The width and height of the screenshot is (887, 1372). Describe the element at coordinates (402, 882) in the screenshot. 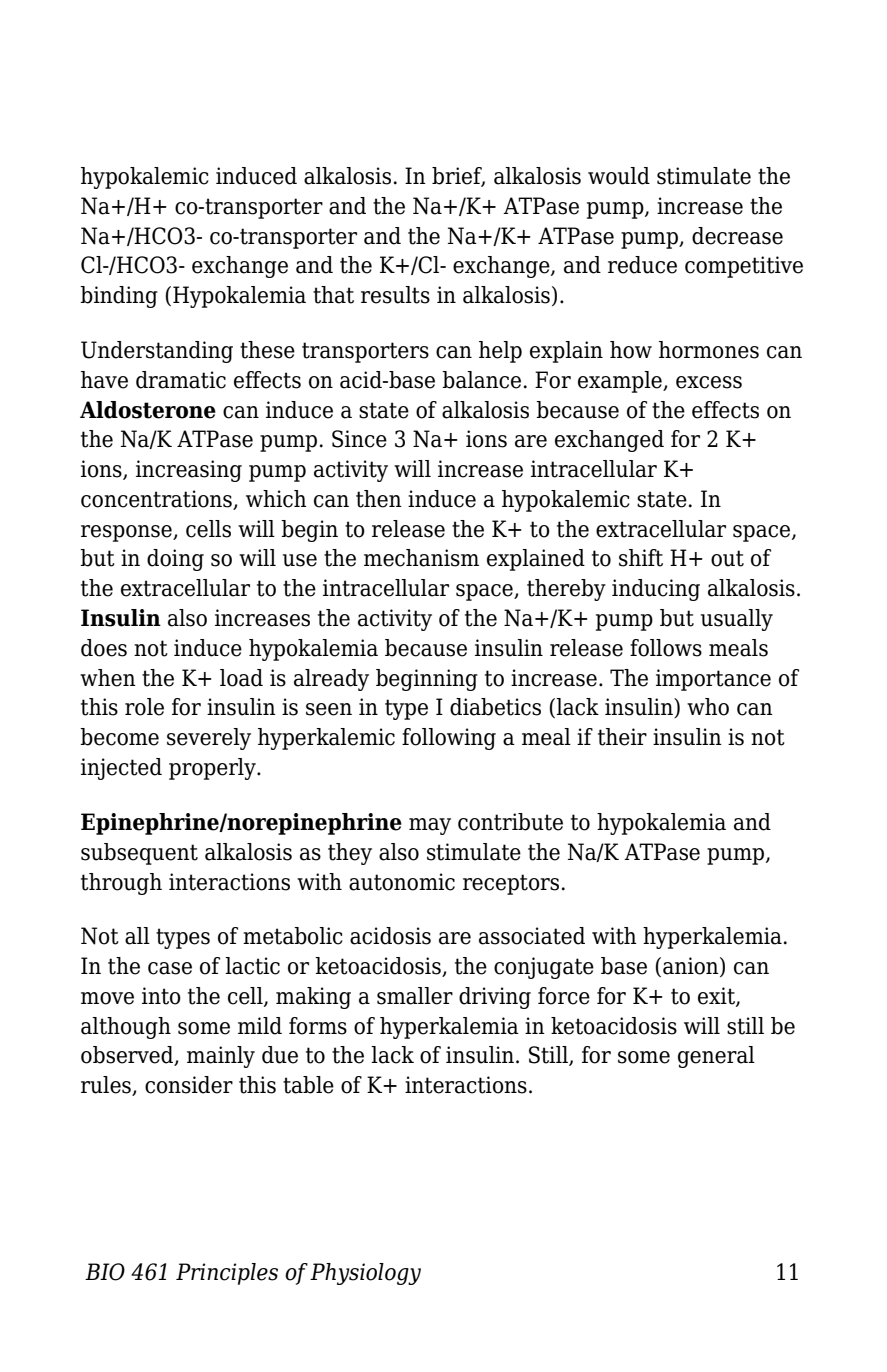

I see `autonomic` at that location.
